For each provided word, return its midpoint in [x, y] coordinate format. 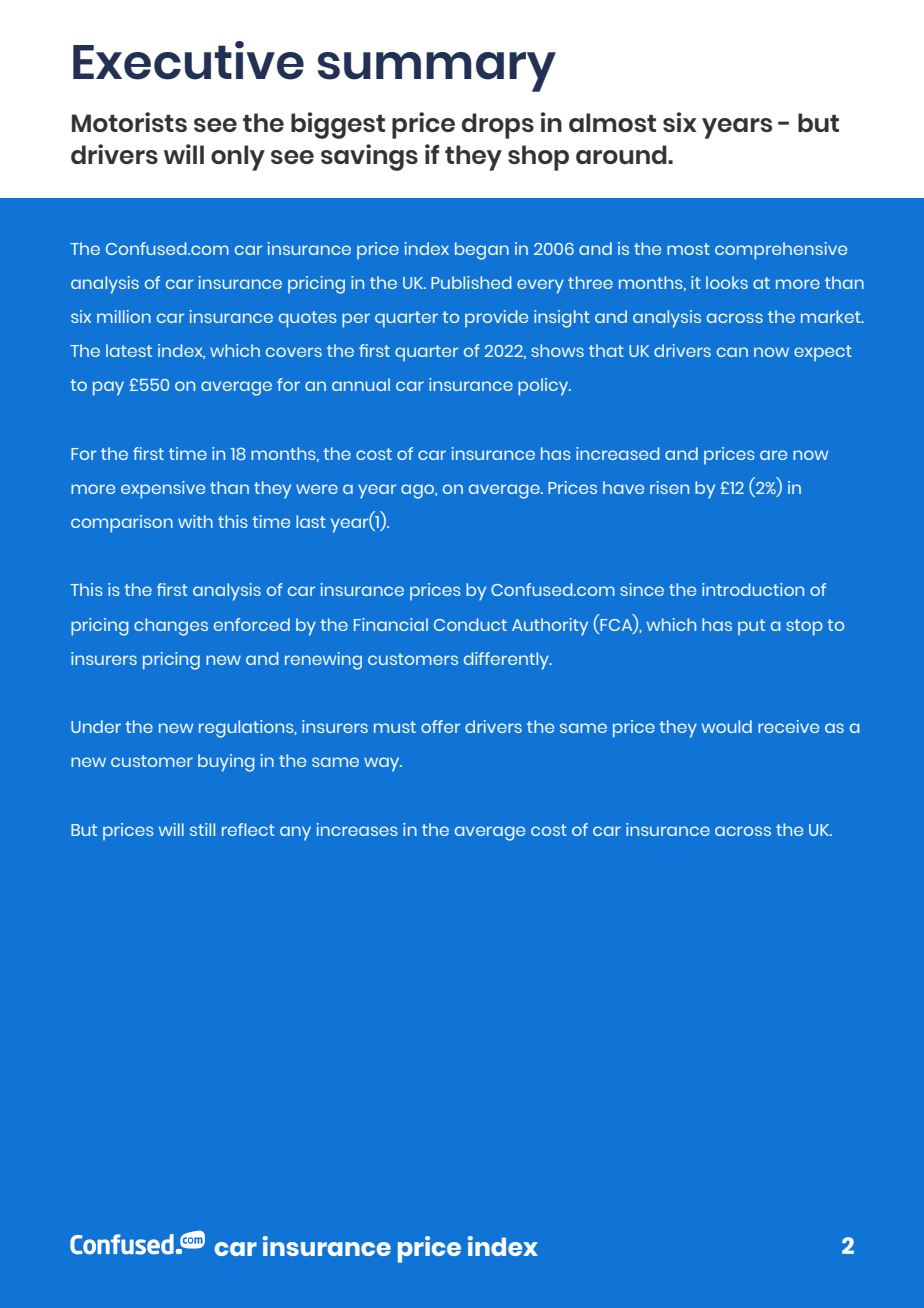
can [732, 352]
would [727, 726]
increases [357, 829]
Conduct [470, 624]
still [202, 829]
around [622, 154]
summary [437, 72]
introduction [753, 589]
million [124, 316]
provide [496, 319]
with [195, 521]
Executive [188, 60]
